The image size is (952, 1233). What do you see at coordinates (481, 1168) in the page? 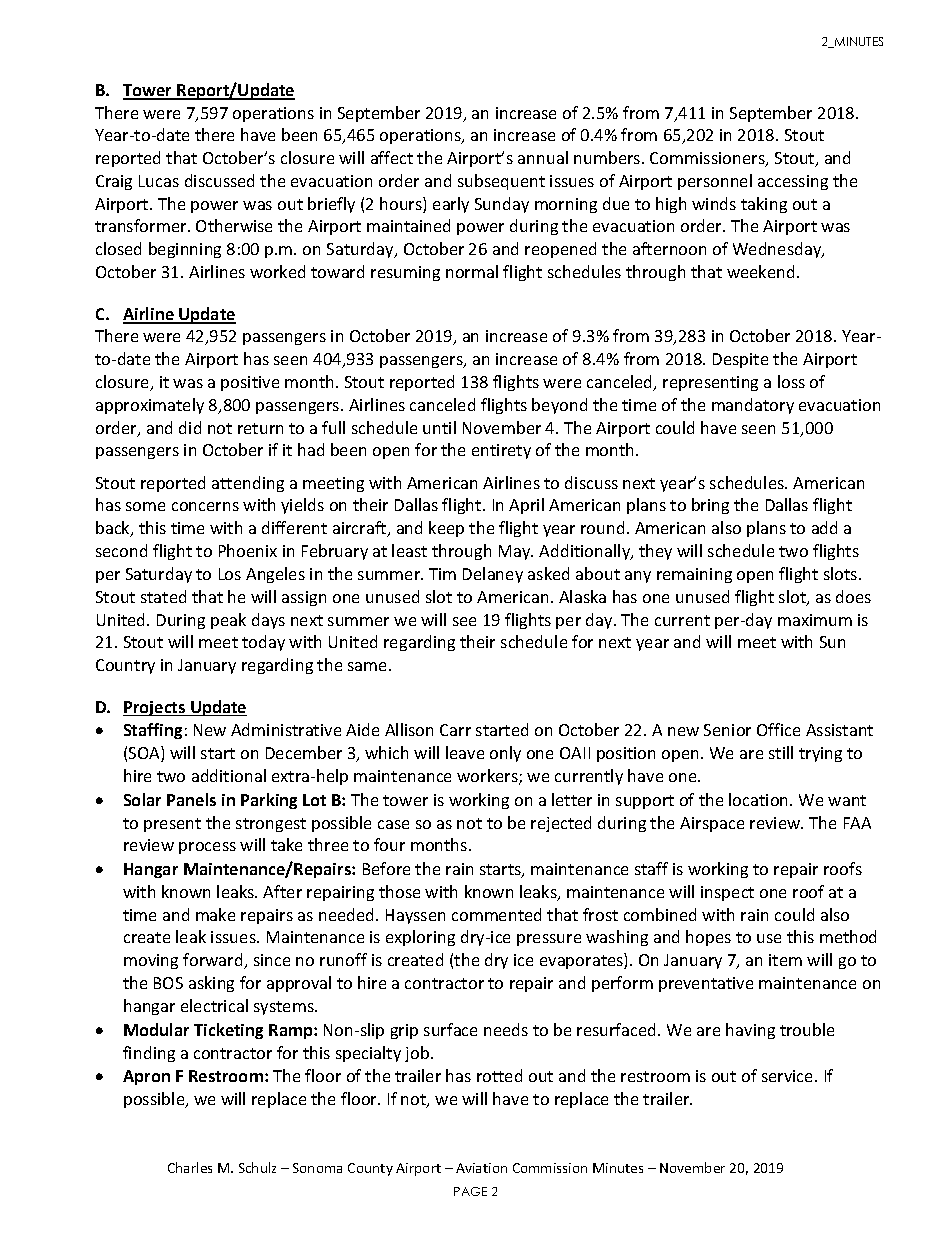
I see `Aviation` at bounding box center [481, 1168].
